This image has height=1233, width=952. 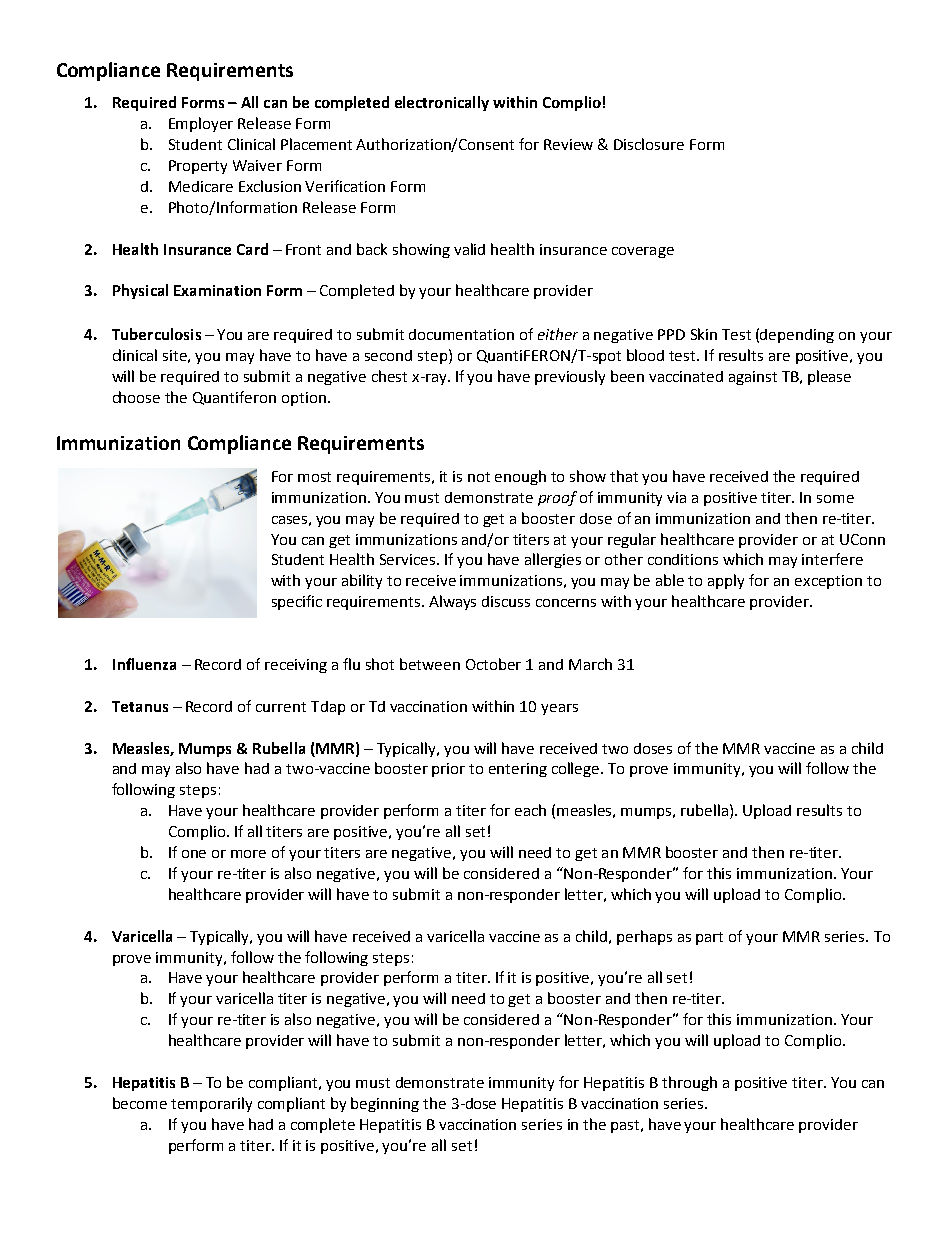 What do you see at coordinates (211, 1104) in the image?
I see `temporarily` at bounding box center [211, 1104].
